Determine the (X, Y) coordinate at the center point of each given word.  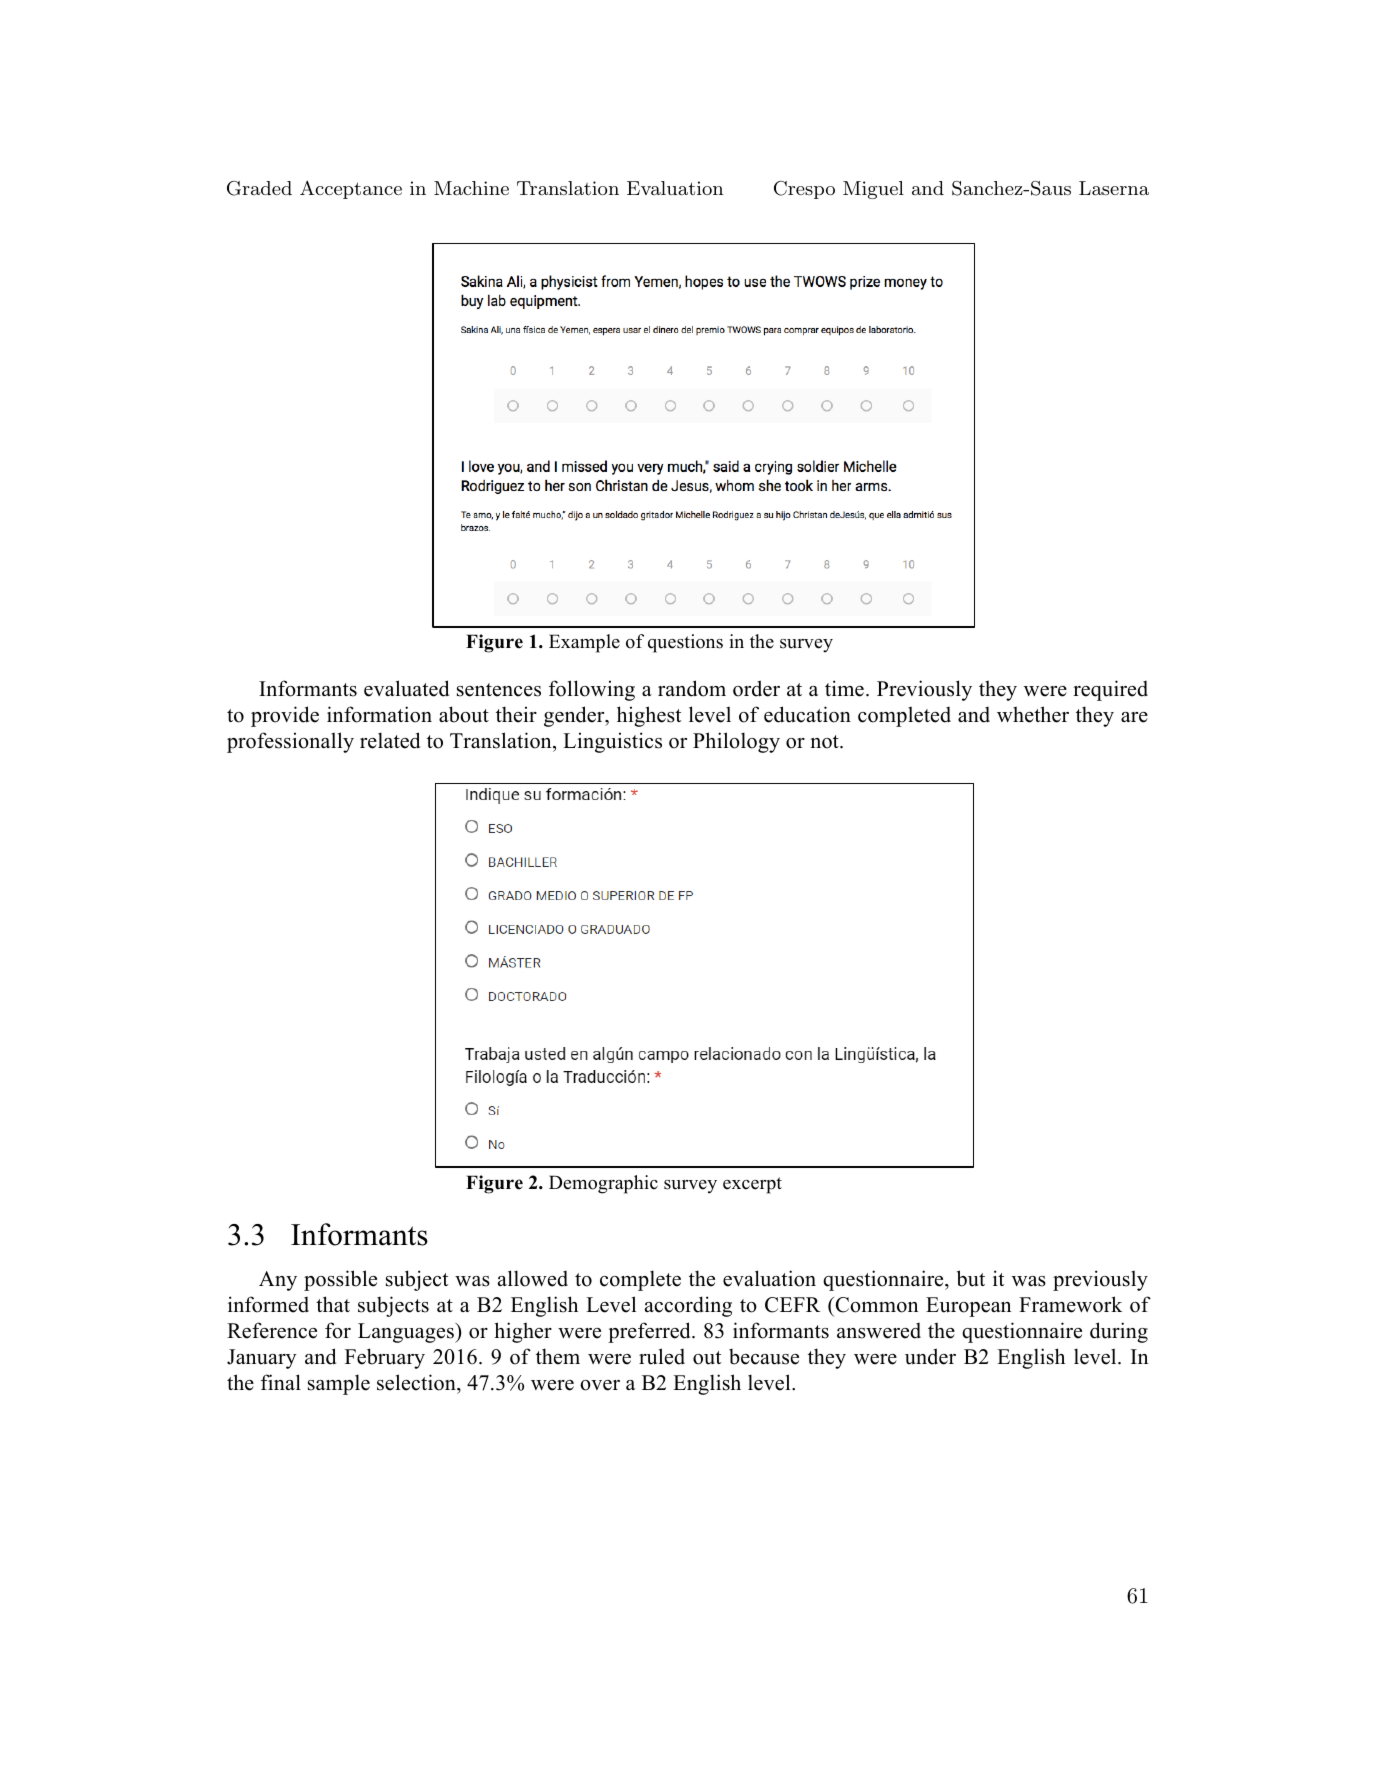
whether (1033, 714)
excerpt (752, 1185)
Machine (471, 188)
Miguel (873, 190)
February (385, 1358)
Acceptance (351, 189)
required (1110, 690)
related (390, 740)
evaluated (406, 688)
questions (685, 643)
